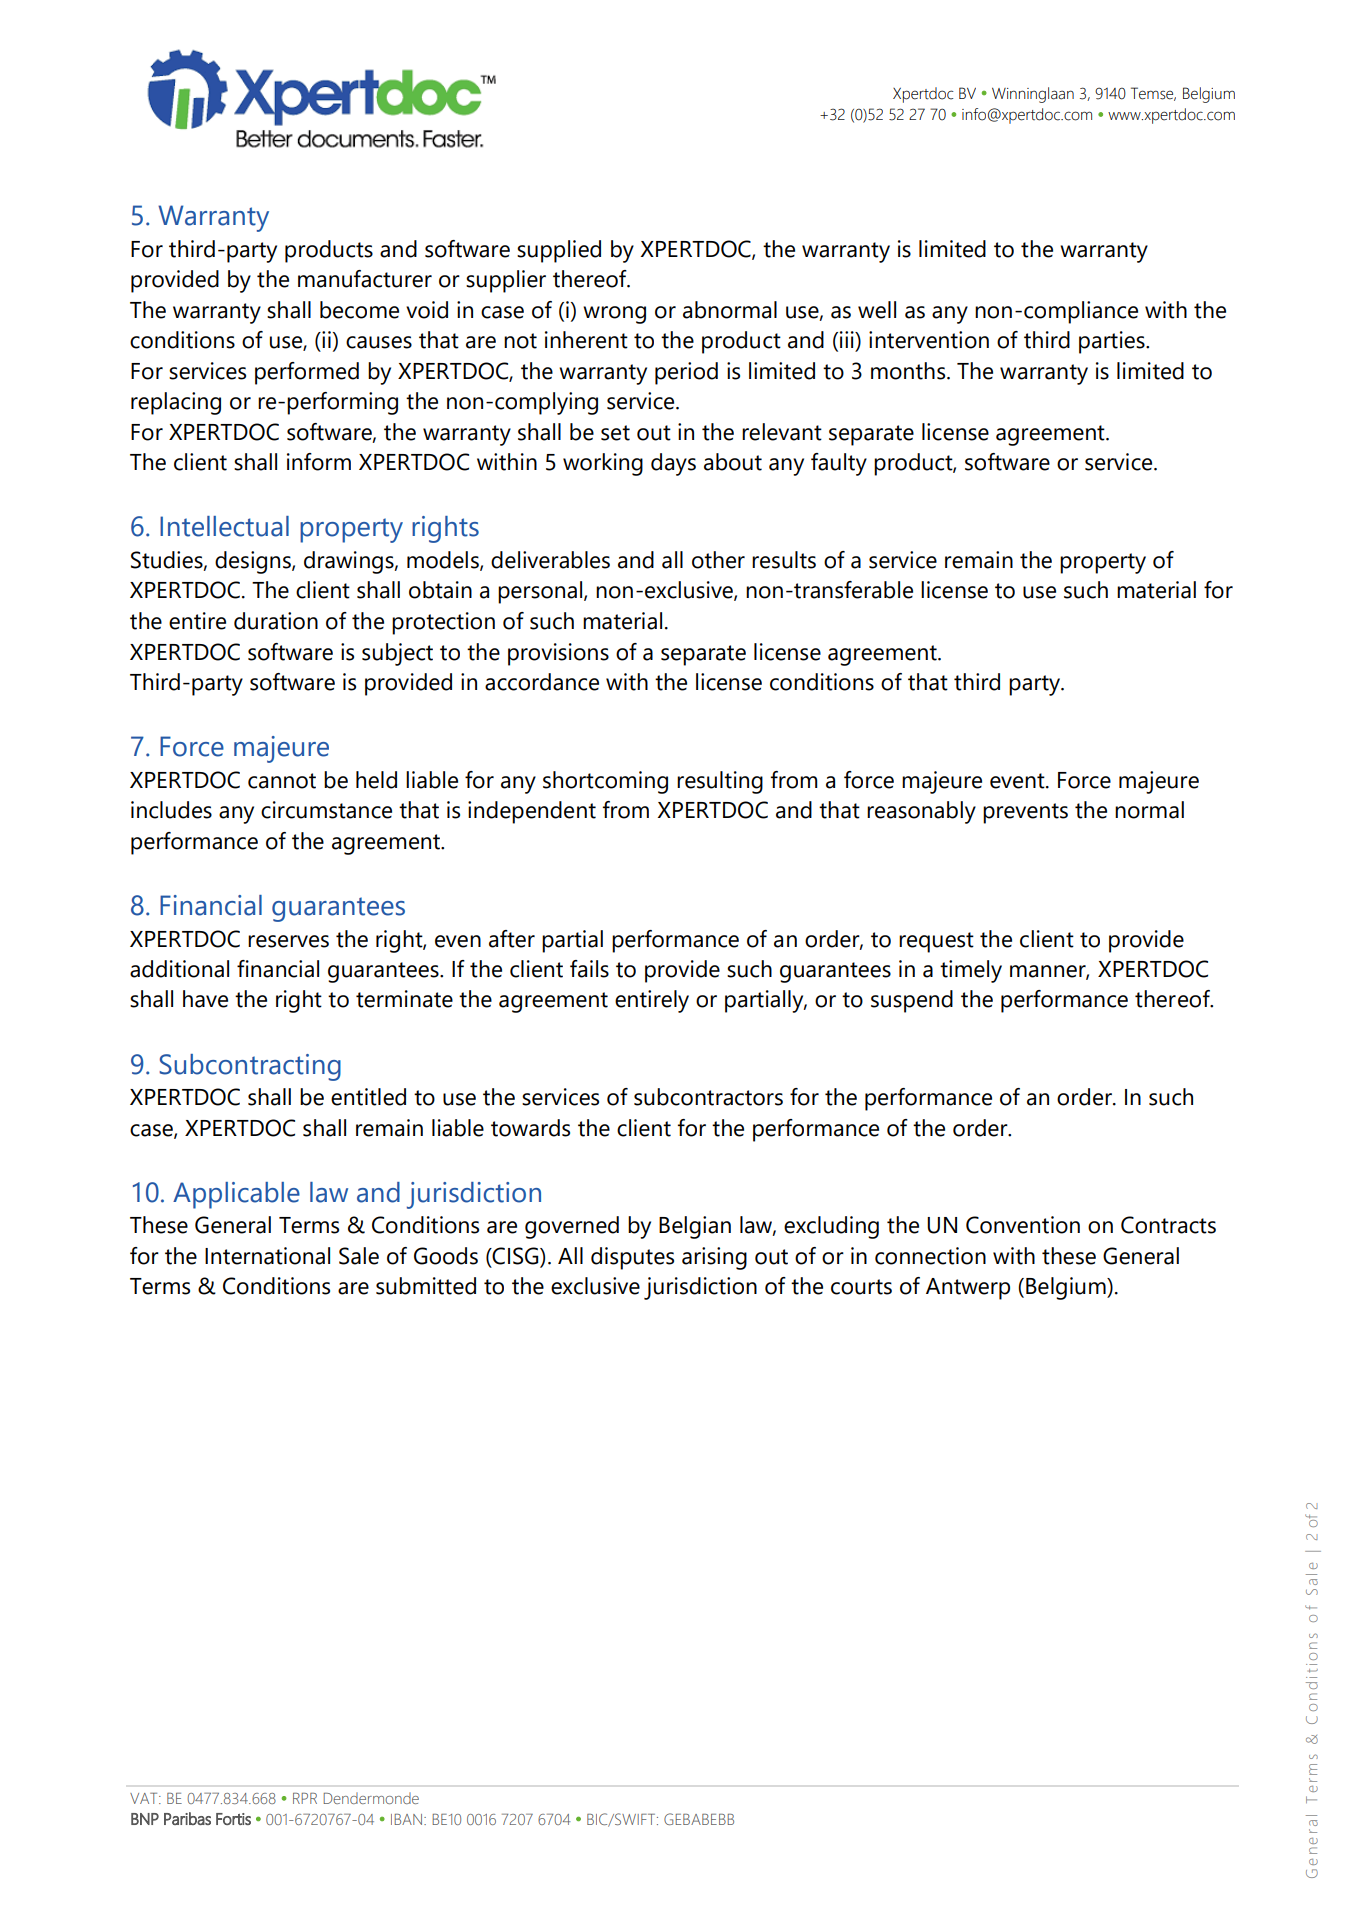  I want to click on disputes, so click(632, 1258).
